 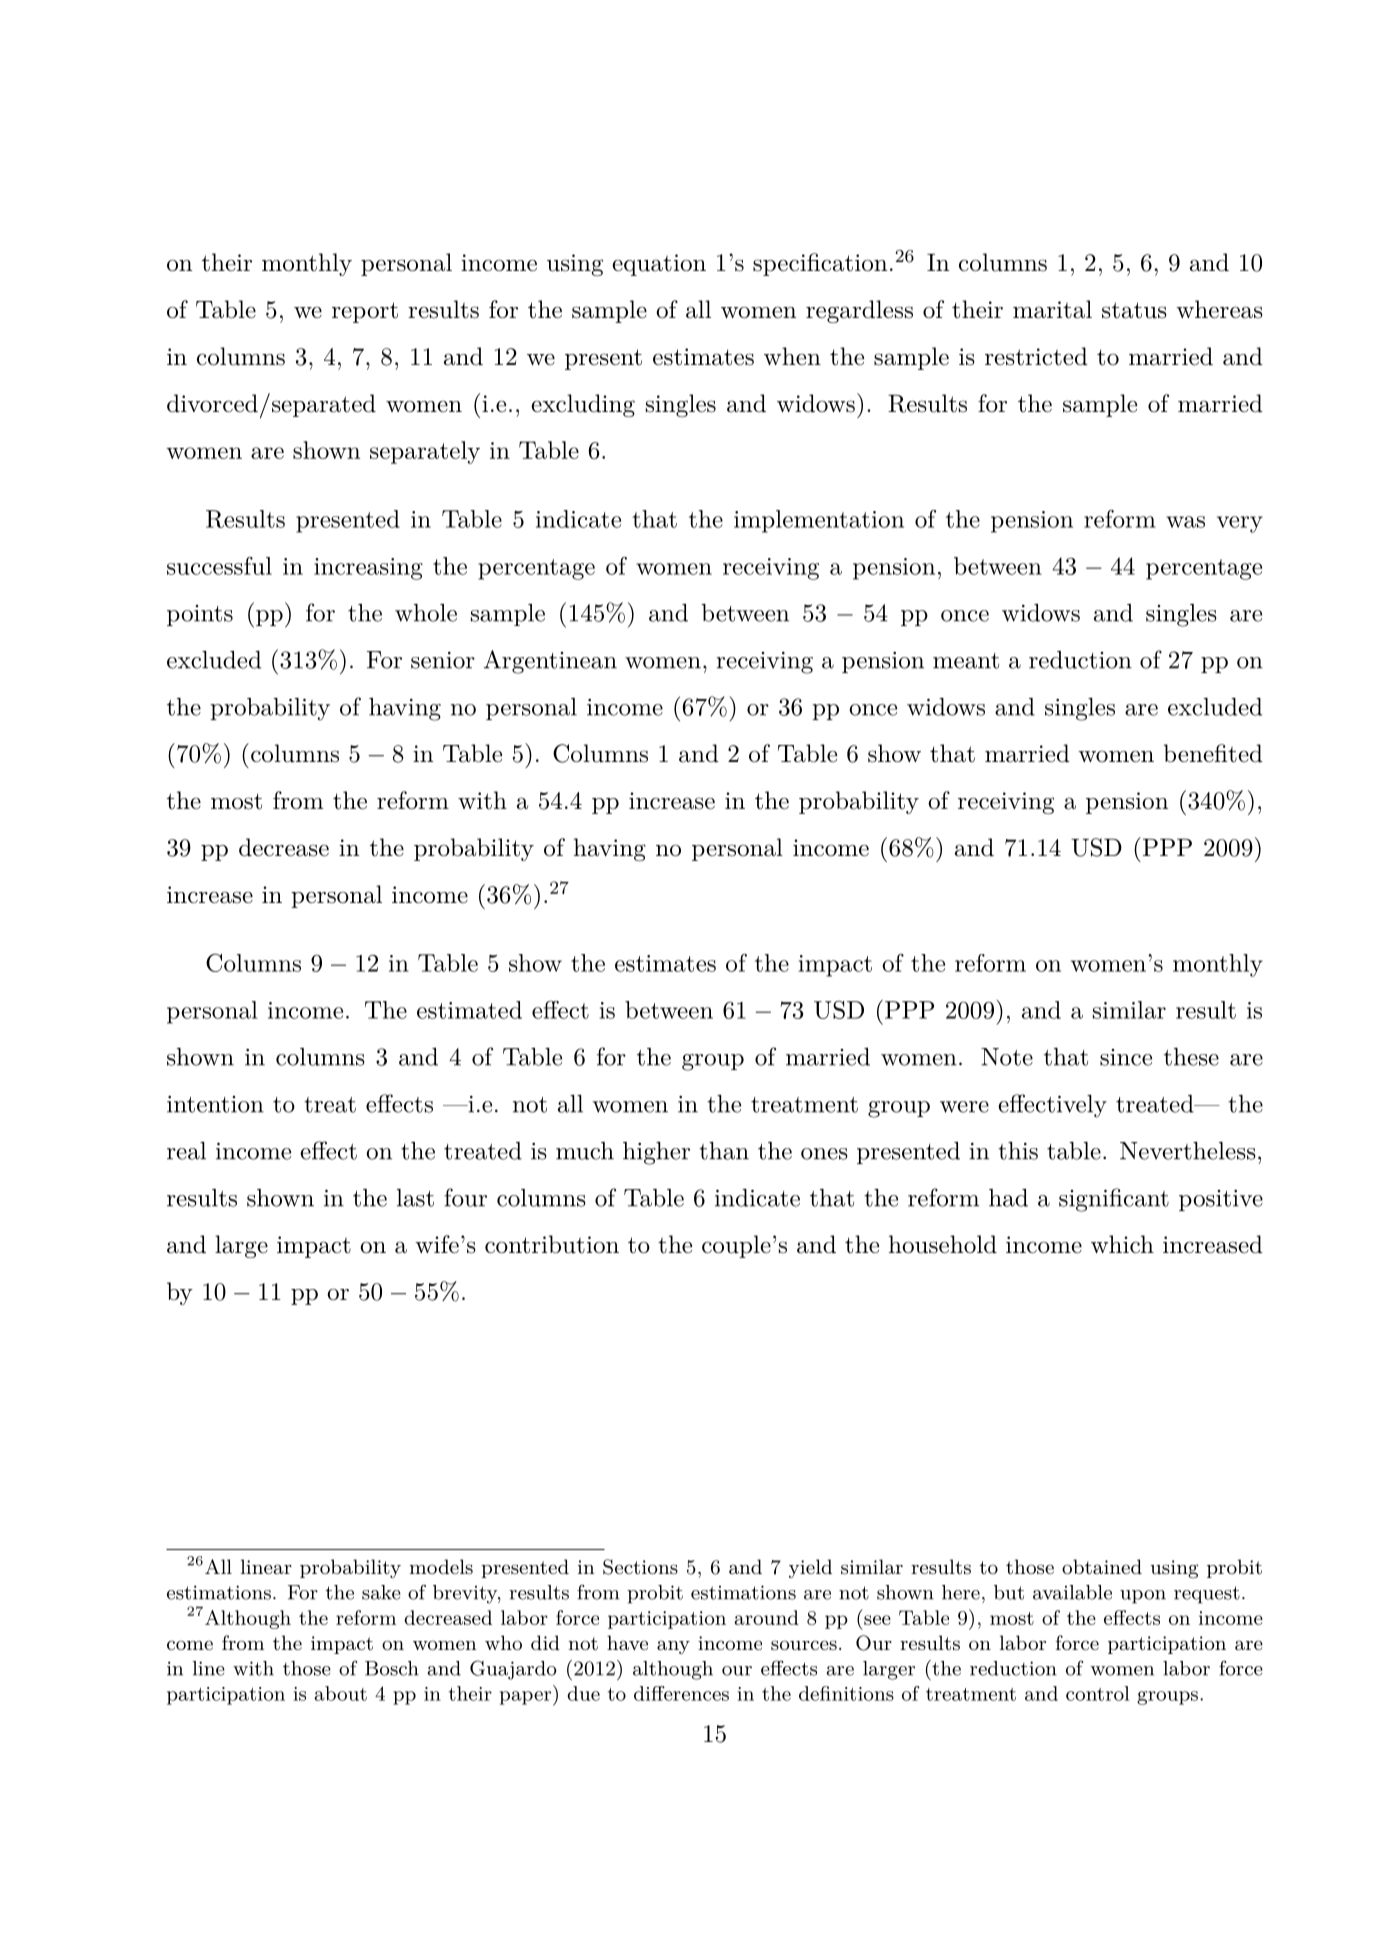 I want to click on than, so click(x=724, y=1151).
